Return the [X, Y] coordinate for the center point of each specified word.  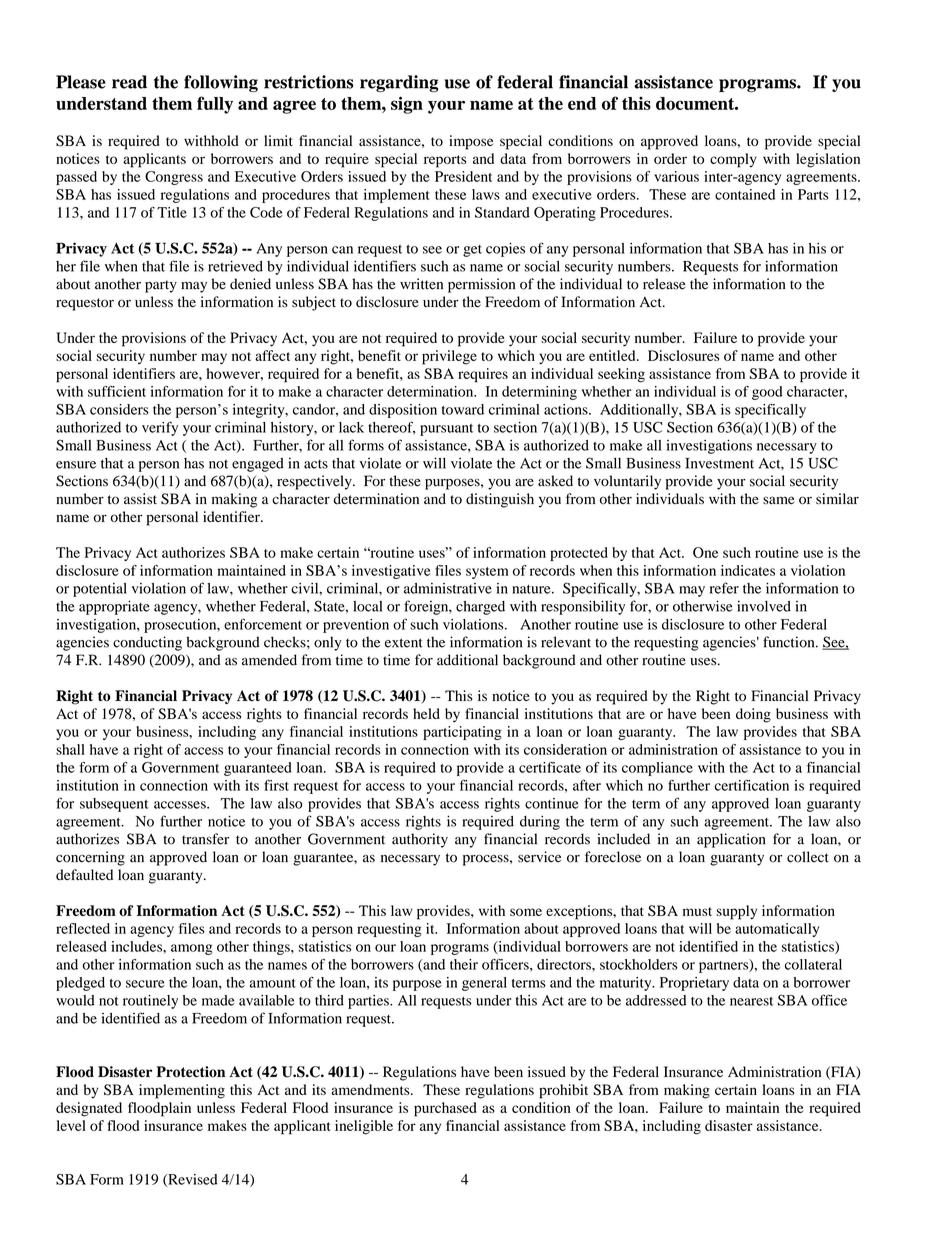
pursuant [446, 430]
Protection [190, 1072]
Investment [719, 463]
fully [215, 105]
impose [471, 142]
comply [733, 160]
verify [160, 428]
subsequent [114, 805]
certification [752, 785]
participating [462, 733]
